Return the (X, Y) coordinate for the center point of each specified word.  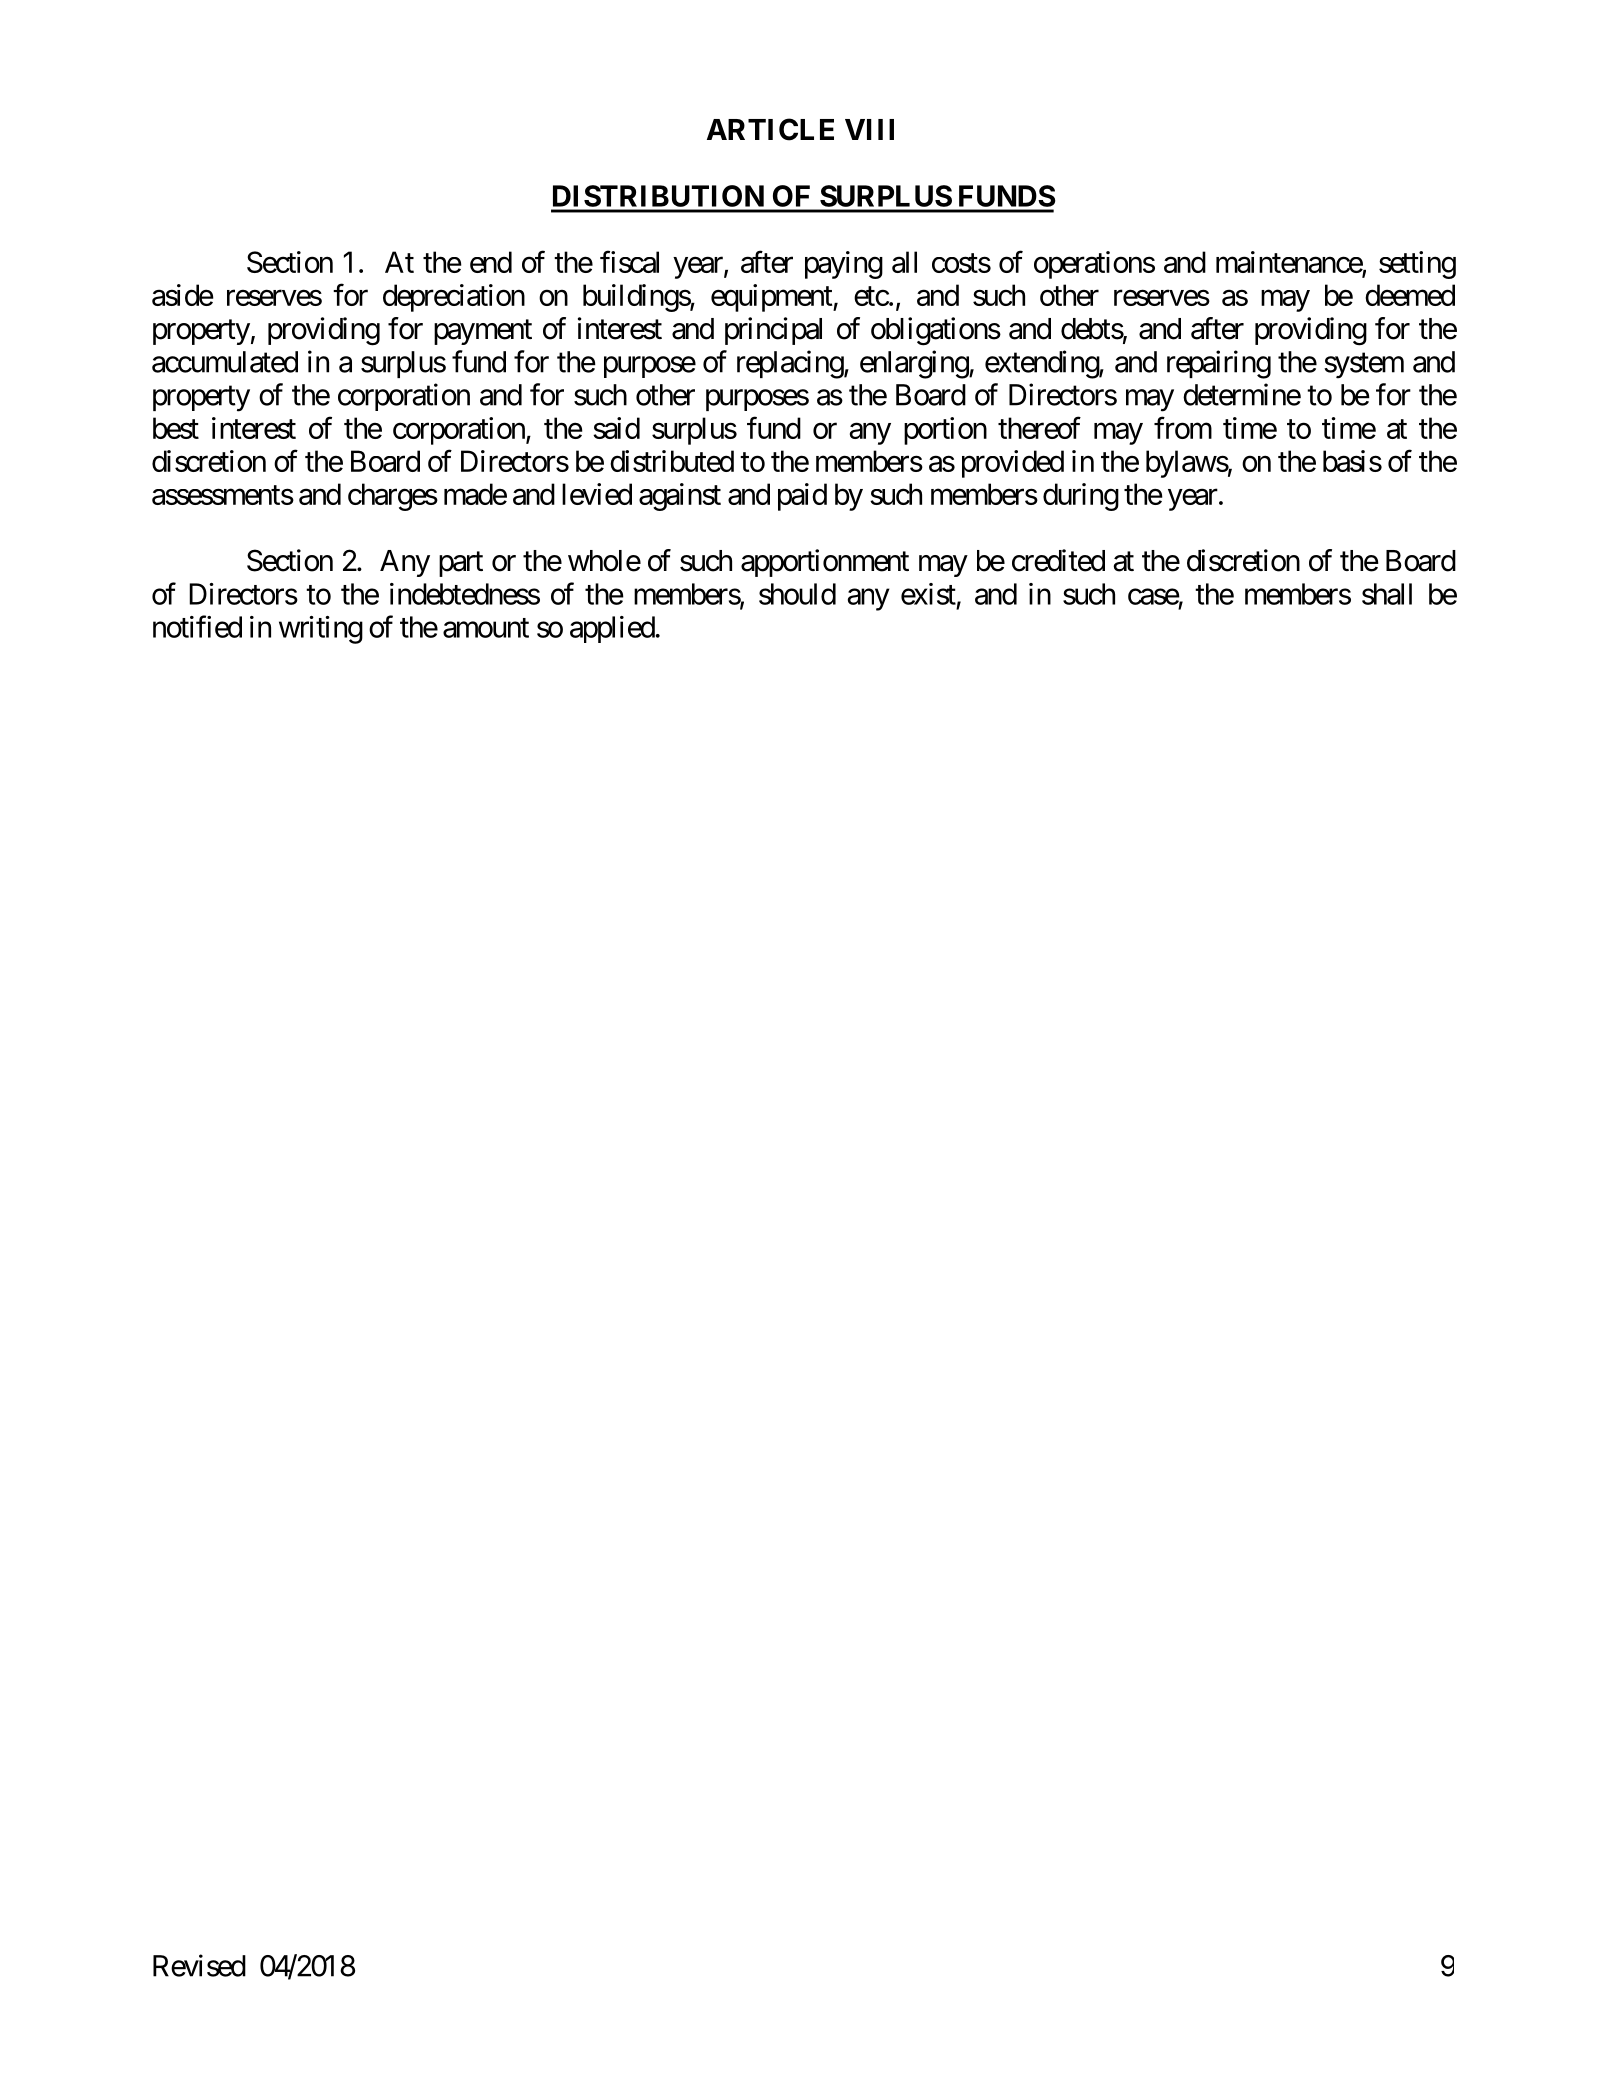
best (176, 428)
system (1364, 366)
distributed (672, 461)
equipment (772, 298)
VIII (869, 129)
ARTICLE (770, 129)
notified (197, 626)
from (1183, 427)
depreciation (454, 298)
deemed (1410, 295)
